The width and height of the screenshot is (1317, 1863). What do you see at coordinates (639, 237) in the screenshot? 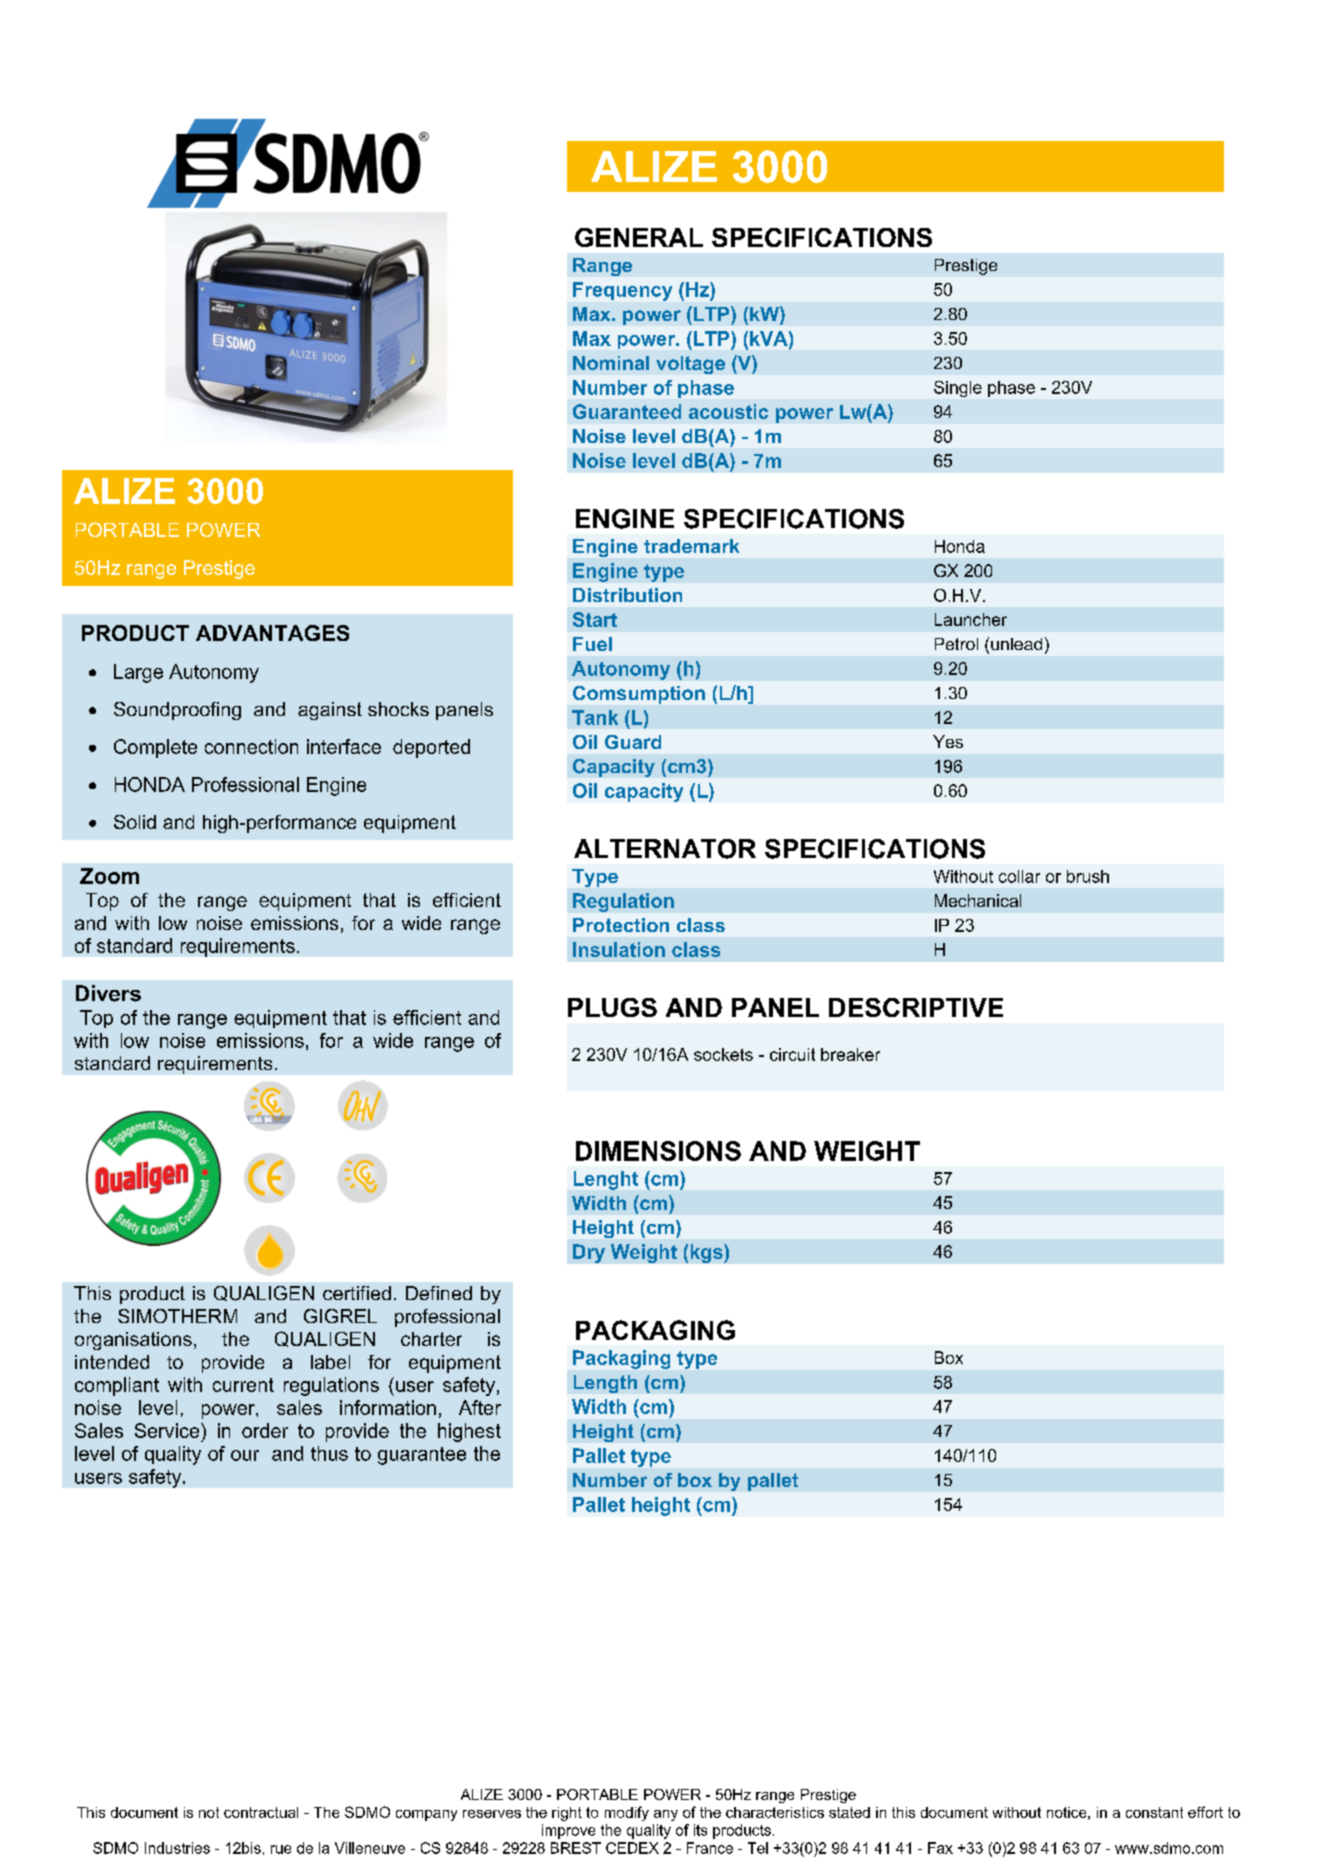
I see `GENERAL` at bounding box center [639, 237].
